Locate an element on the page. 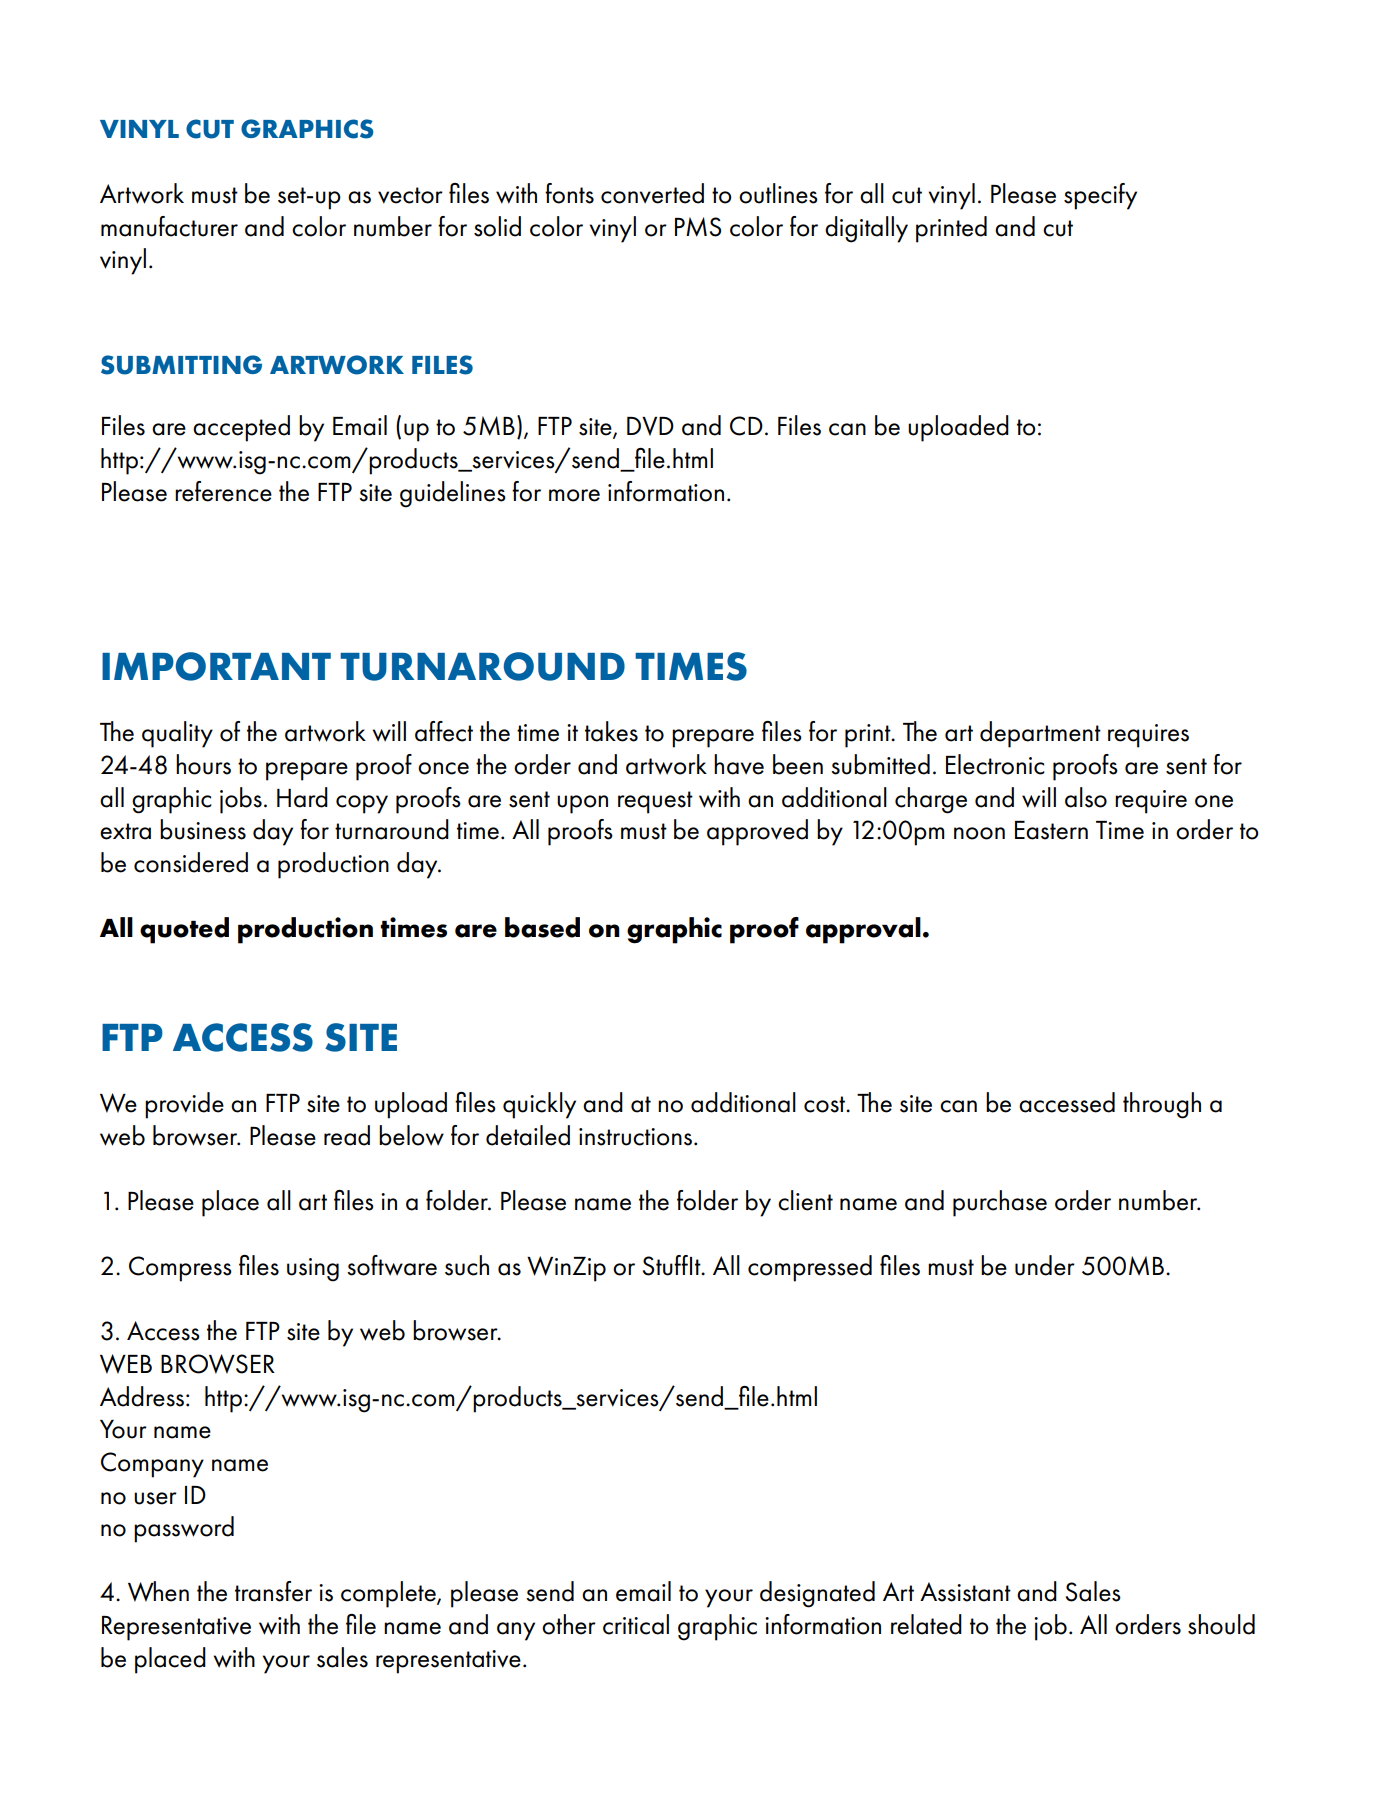 This image has height=1795, width=1387. manufacturer is located at coordinates (169, 226).
